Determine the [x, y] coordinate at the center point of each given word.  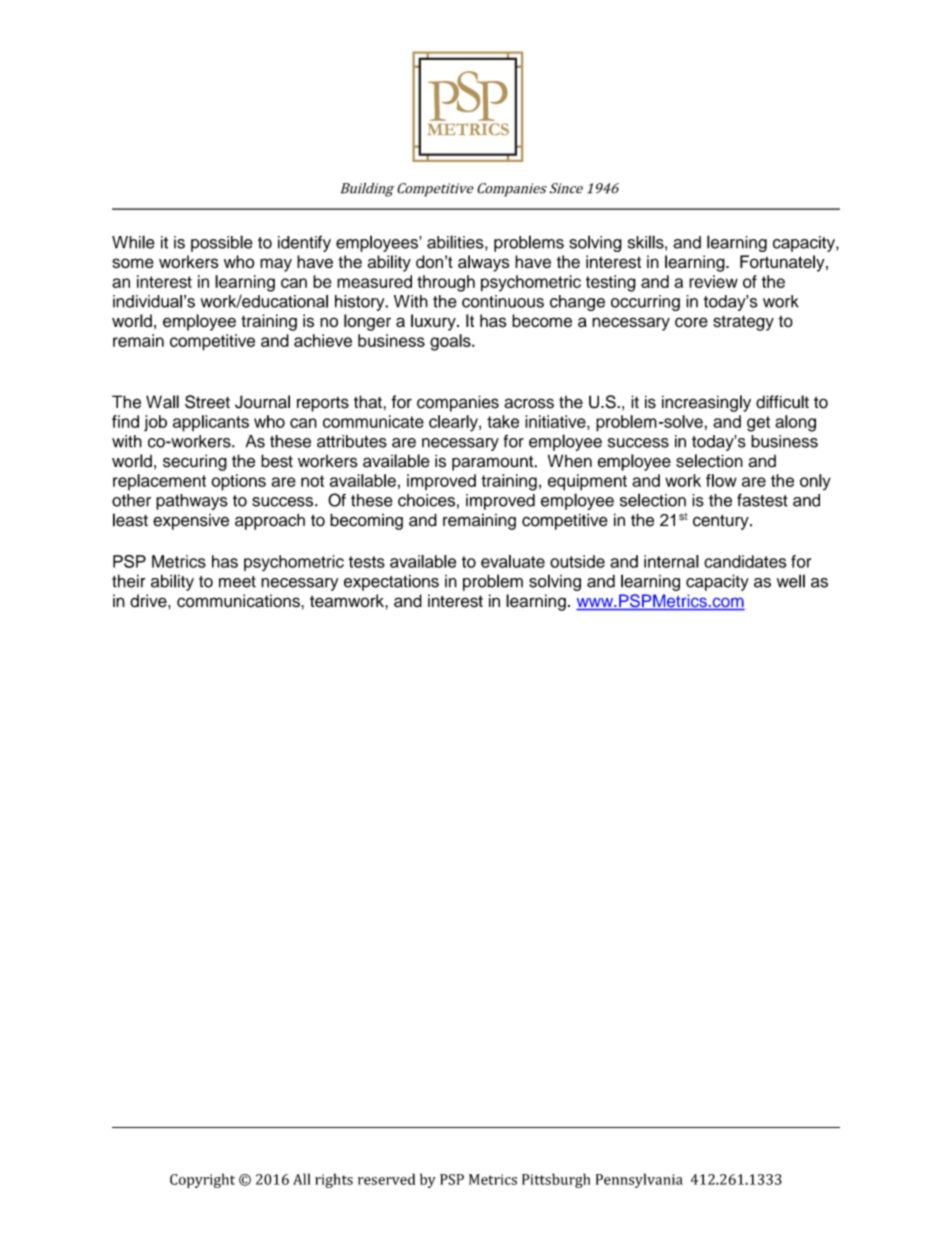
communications [239, 601]
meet [237, 582]
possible [222, 243]
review [713, 281]
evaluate [513, 561]
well [791, 581]
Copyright [202, 1180]
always [483, 263]
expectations [391, 583]
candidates [745, 561]
